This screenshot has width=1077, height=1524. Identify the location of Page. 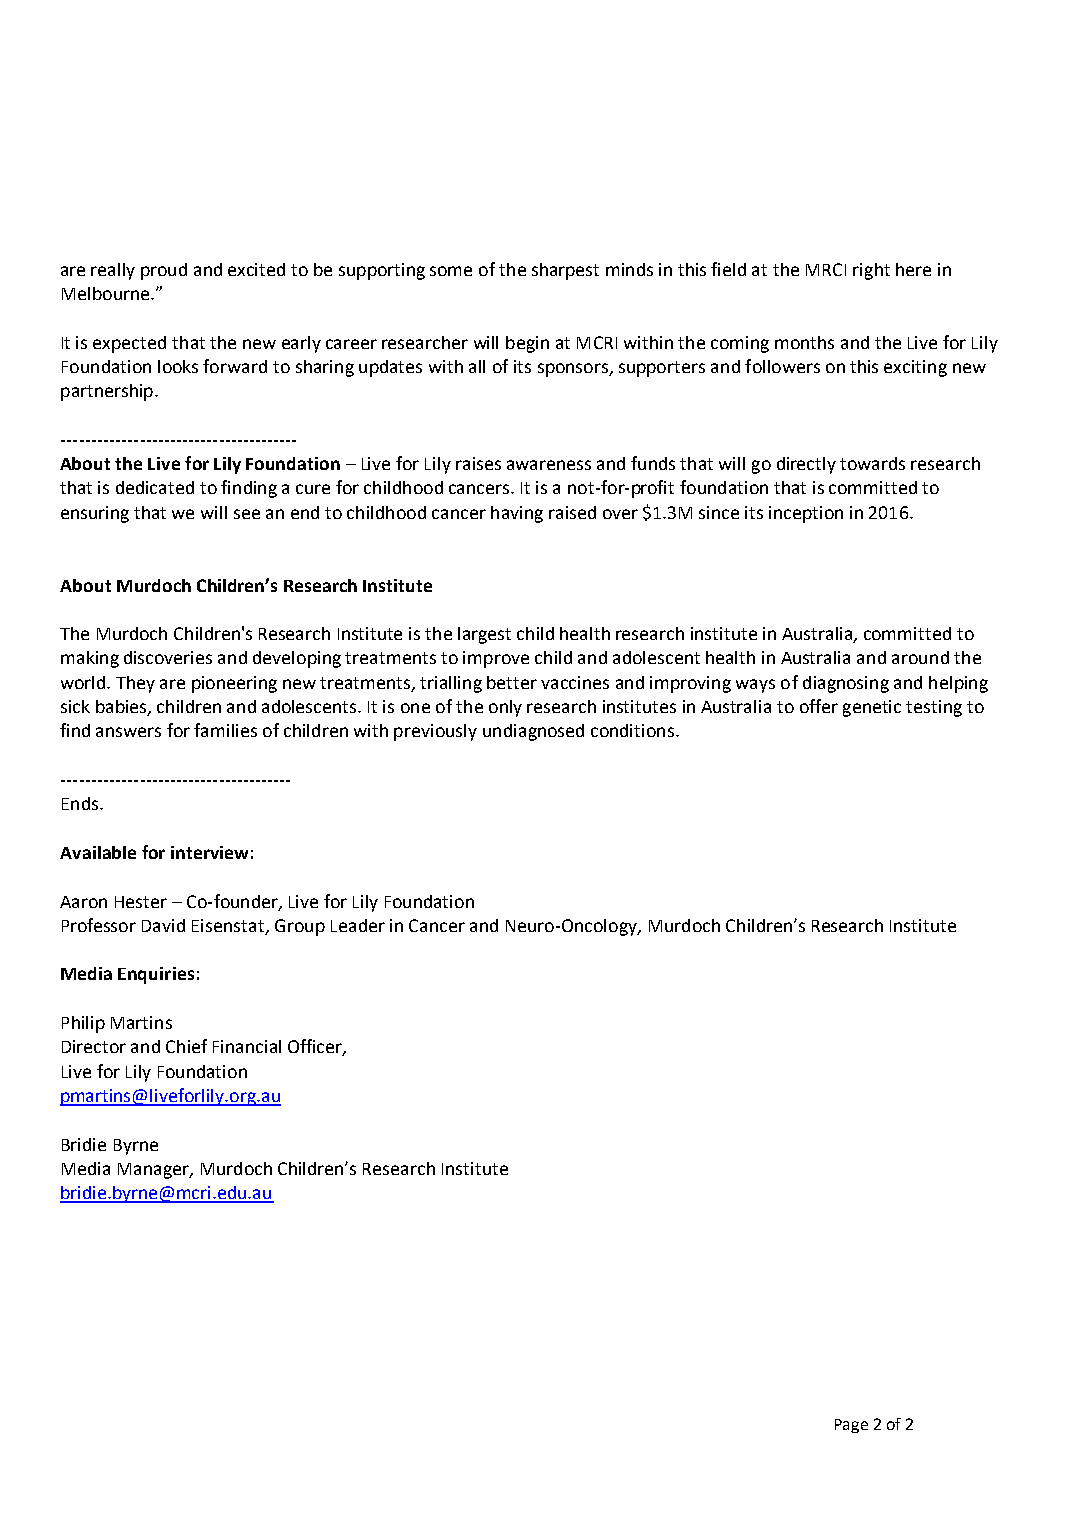
(851, 1426).
